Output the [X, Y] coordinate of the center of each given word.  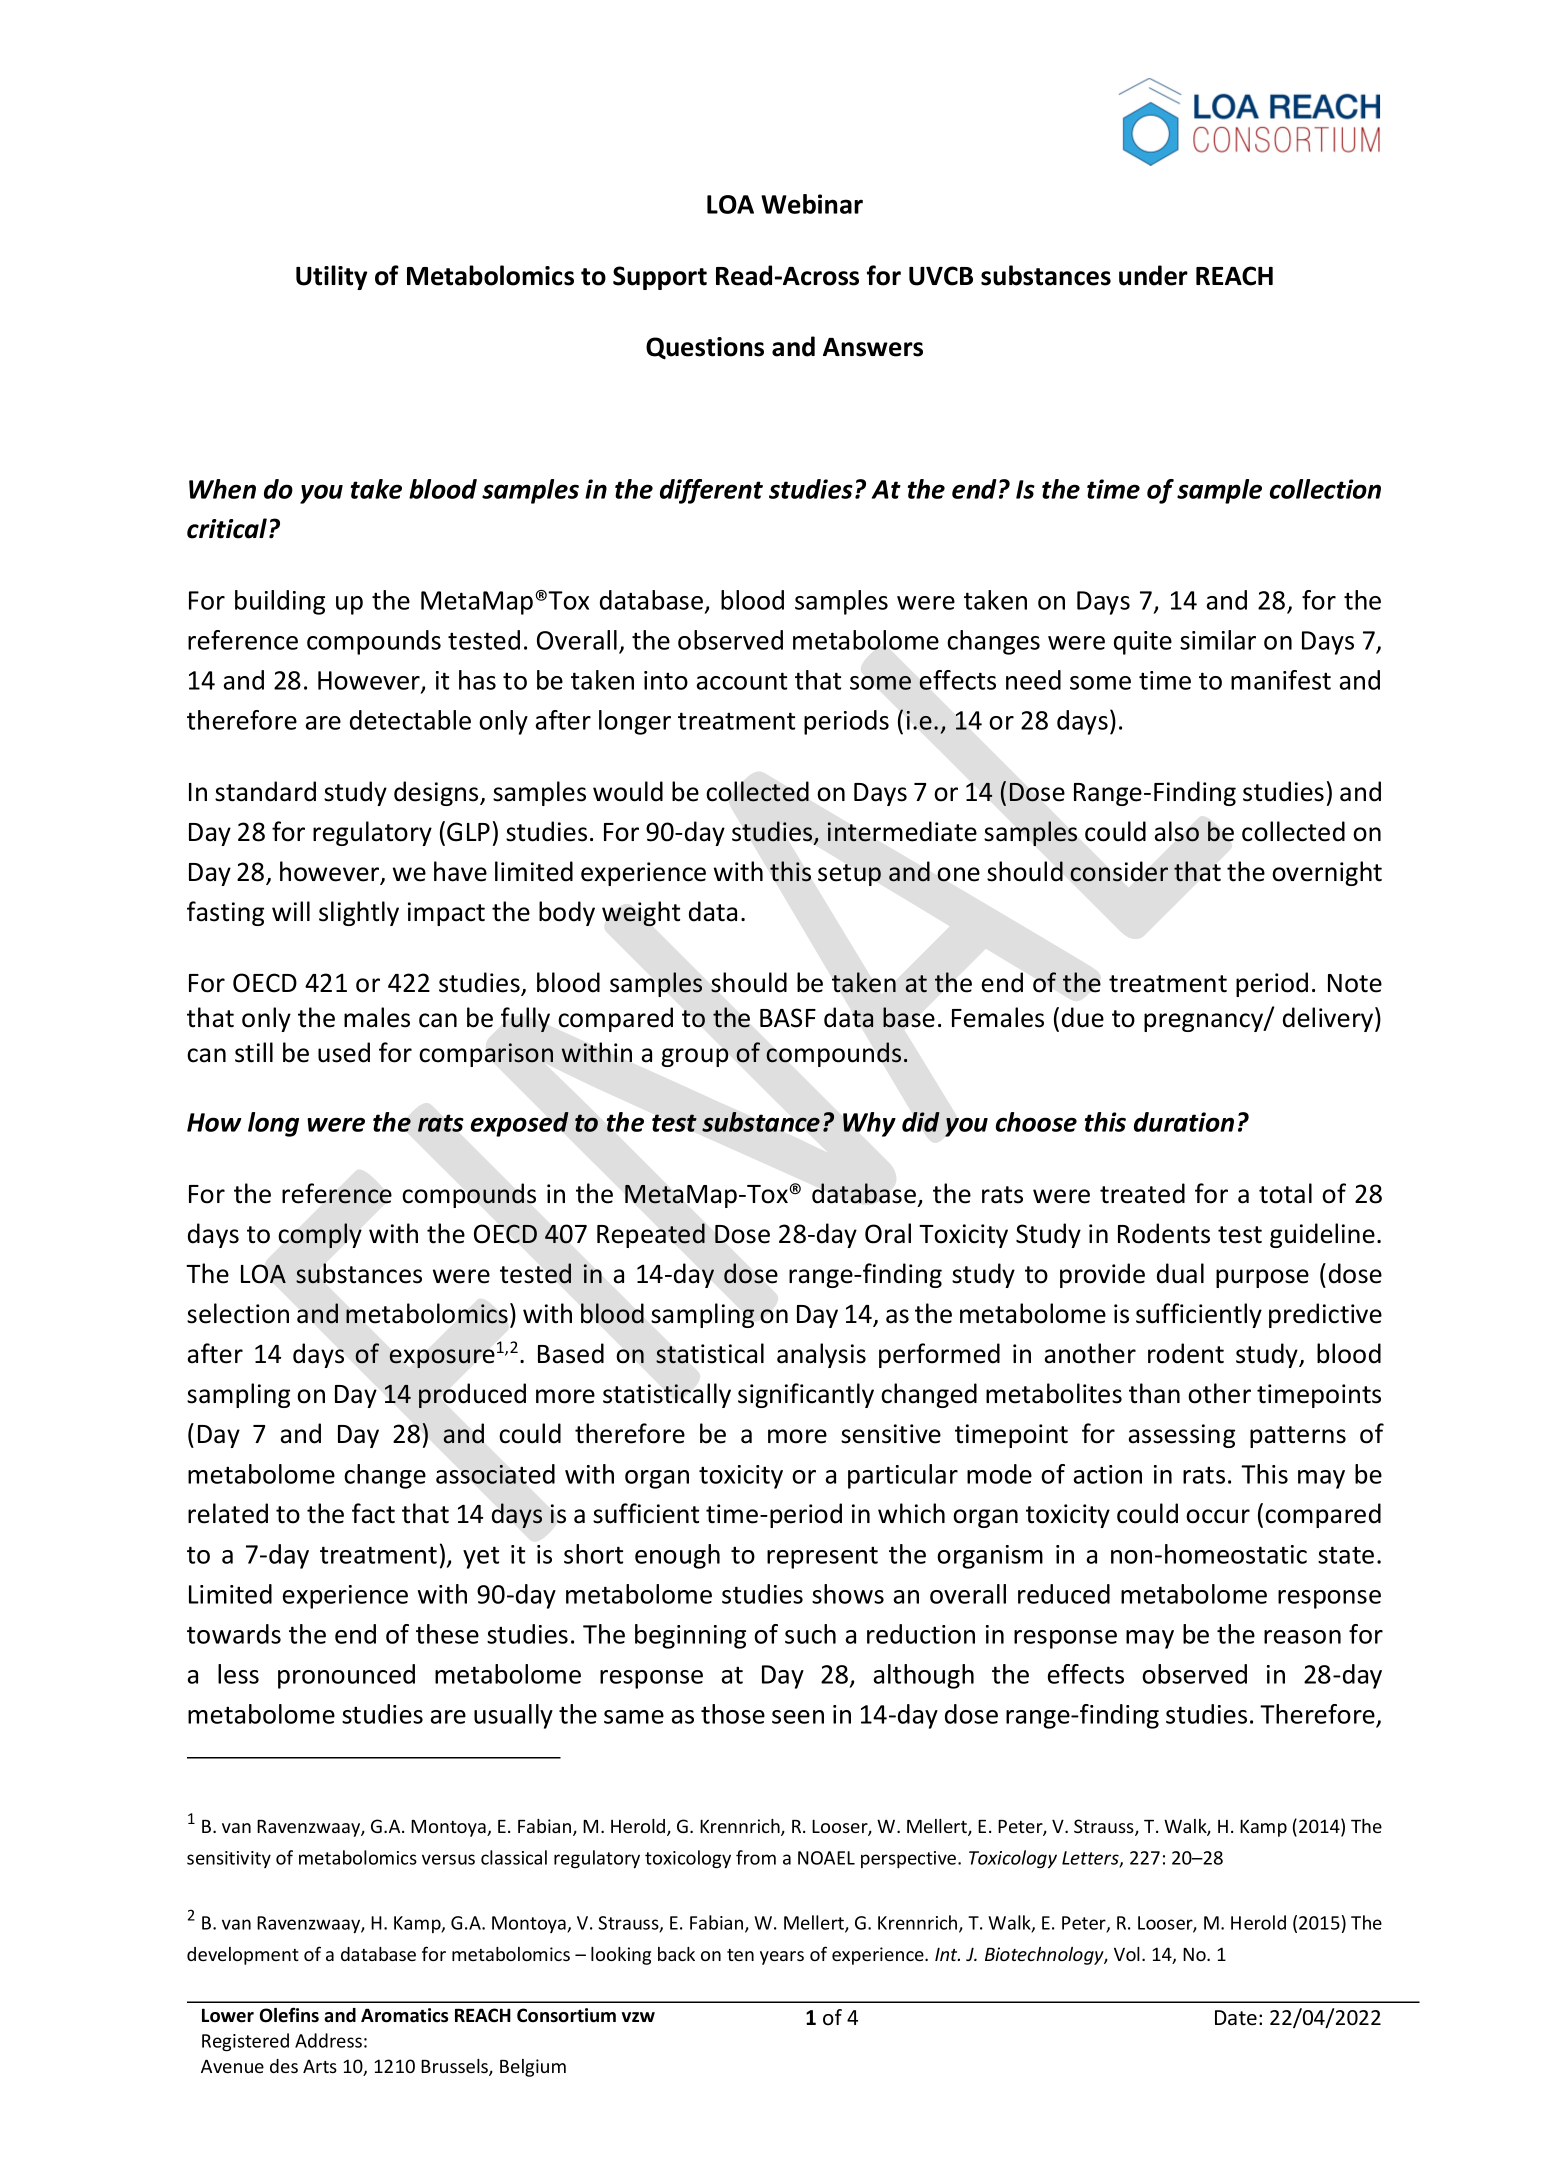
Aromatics [404, 2015]
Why [869, 1124]
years [782, 1958]
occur [1218, 1516]
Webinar [812, 204]
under [1153, 275]
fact [373, 1513]
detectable [410, 720]
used [344, 1052]
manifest [1281, 680]
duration [1184, 1122]
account [742, 681]
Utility [332, 277]
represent [822, 1557]
